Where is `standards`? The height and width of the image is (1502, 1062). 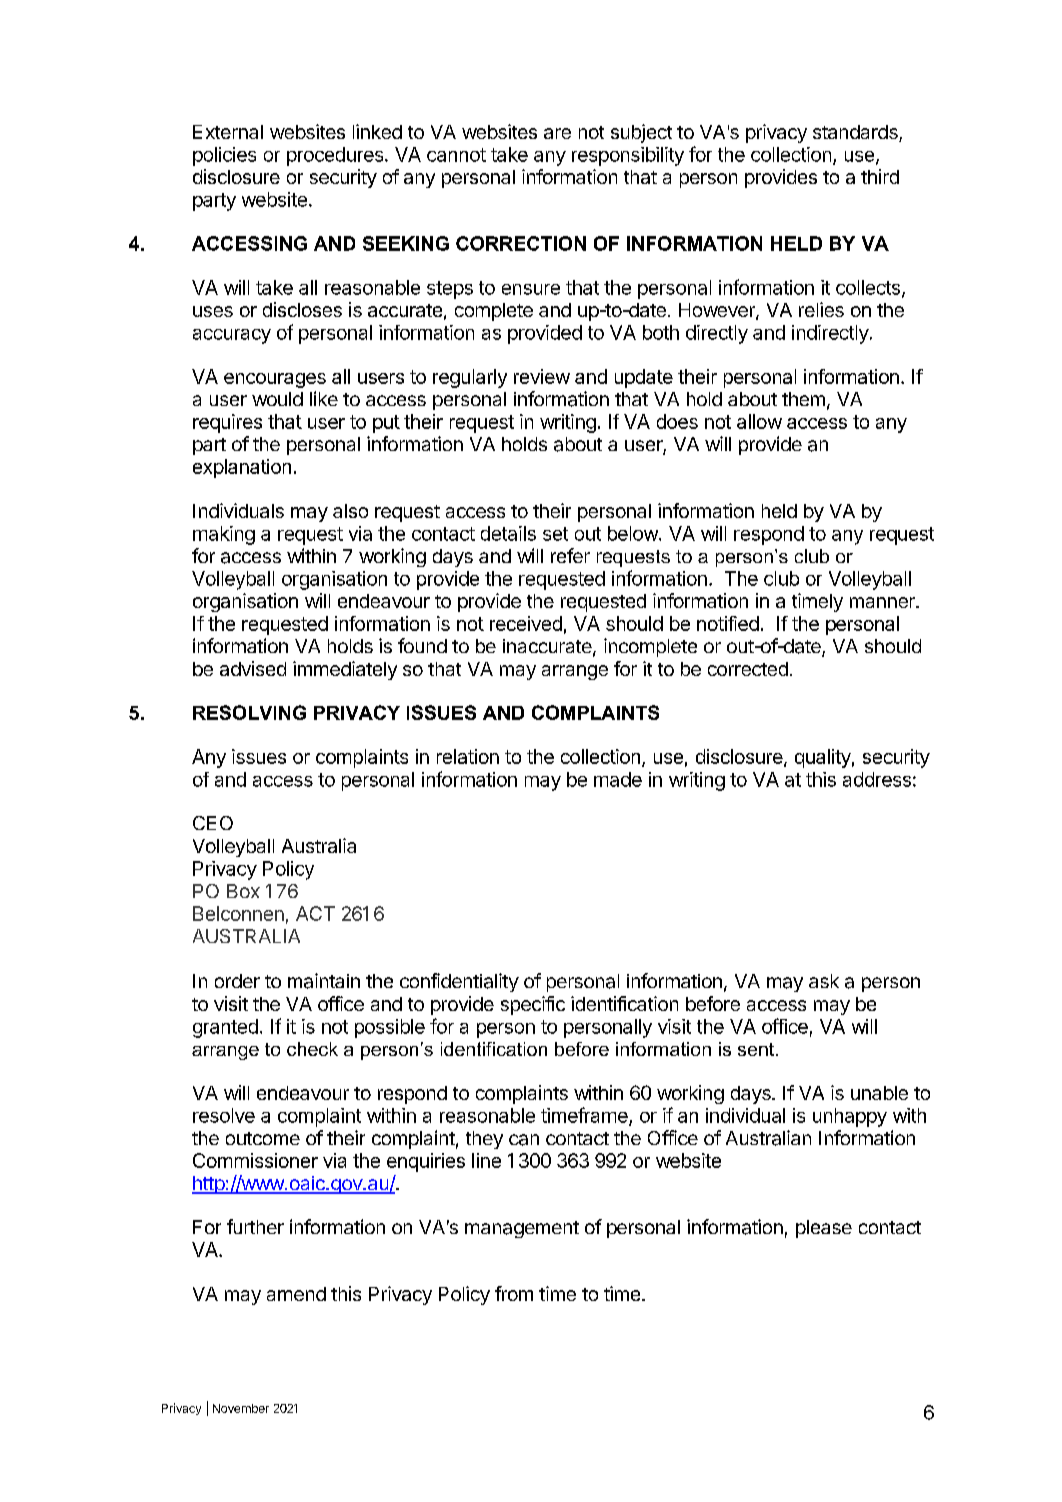
standards is located at coordinates (856, 133).
